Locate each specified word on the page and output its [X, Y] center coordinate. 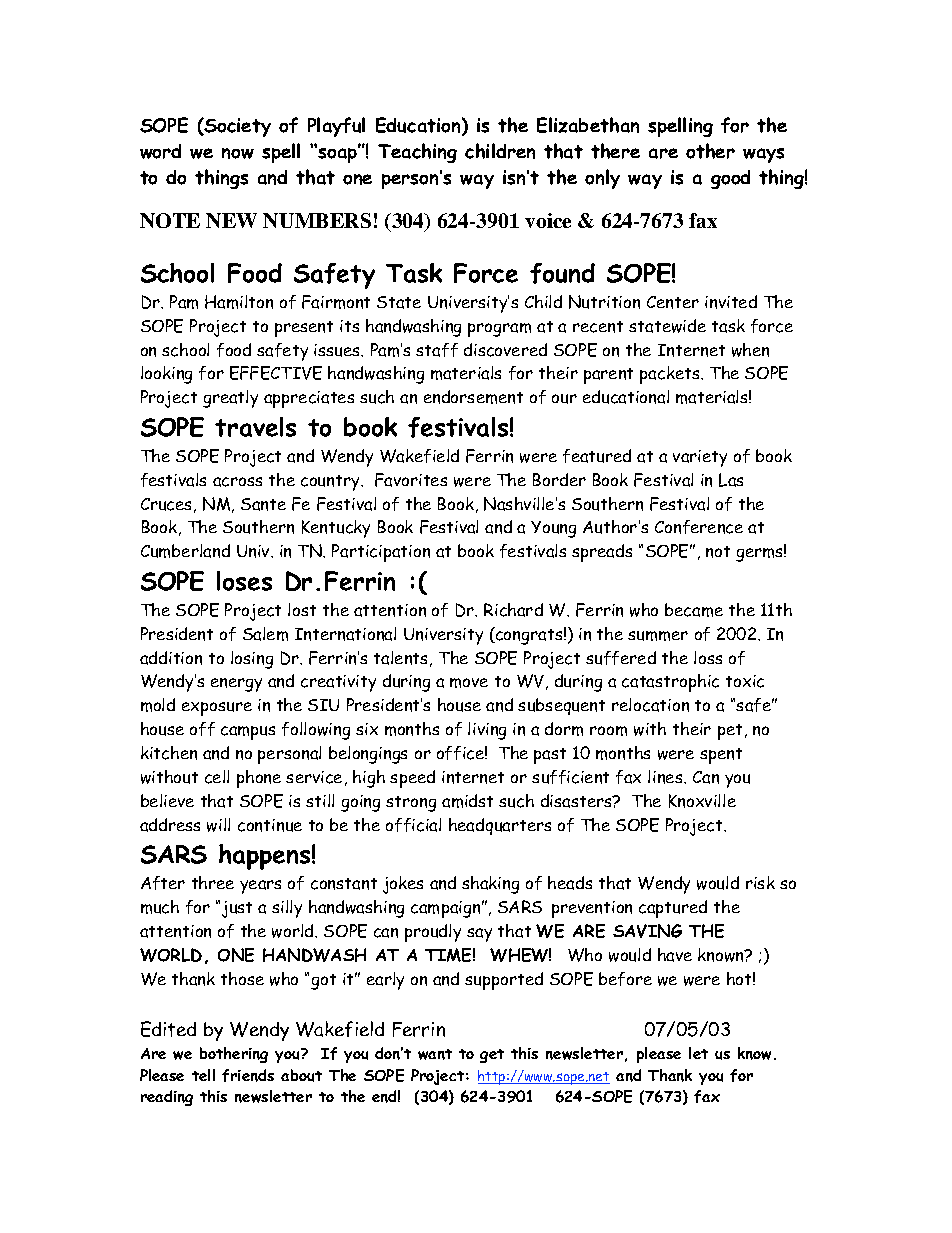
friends [248, 1075]
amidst [467, 801]
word [160, 151]
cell [217, 777]
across [237, 482]
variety [700, 458]
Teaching [417, 153]
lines [666, 777]
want [435, 1054]
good [730, 179]
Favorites [411, 480]
